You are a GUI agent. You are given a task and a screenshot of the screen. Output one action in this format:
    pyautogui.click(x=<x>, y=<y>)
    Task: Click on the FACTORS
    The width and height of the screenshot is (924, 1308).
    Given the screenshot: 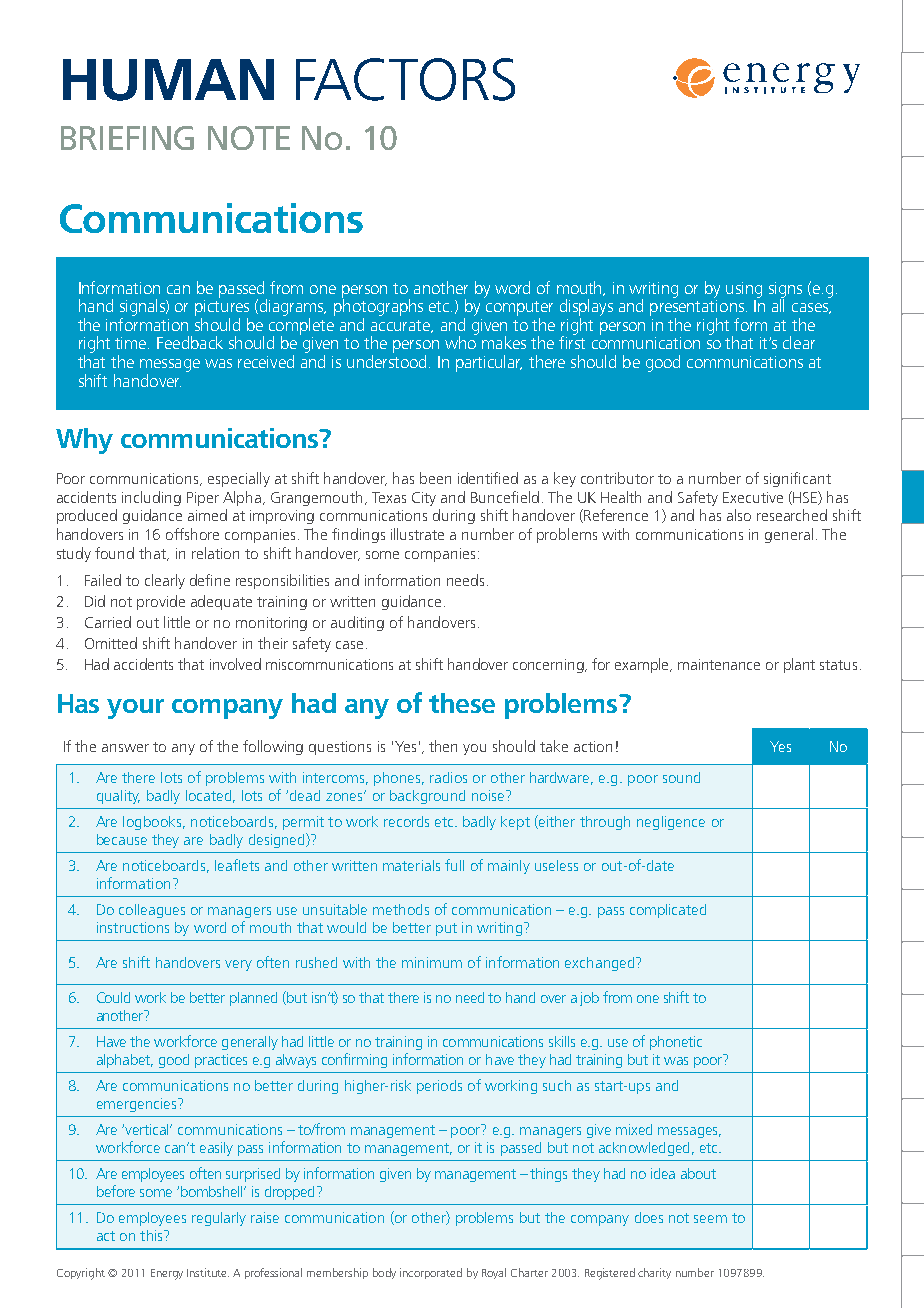 What is the action you would take?
    pyautogui.click(x=405, y=79)
